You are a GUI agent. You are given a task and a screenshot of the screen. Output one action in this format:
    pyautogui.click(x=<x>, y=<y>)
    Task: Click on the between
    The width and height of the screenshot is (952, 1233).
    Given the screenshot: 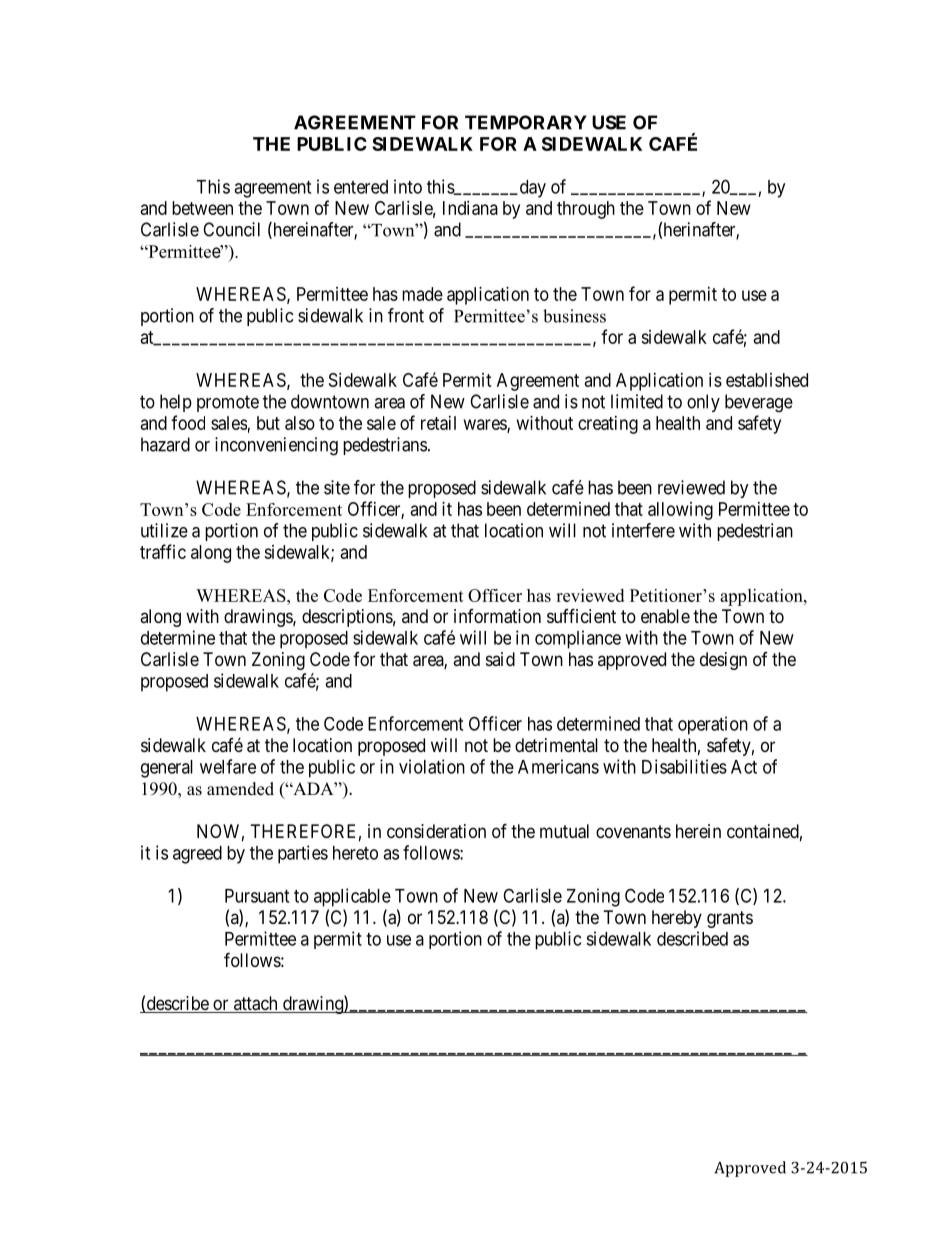 What is the action you would take?
    pyautogui.click(x=202, y=208)
